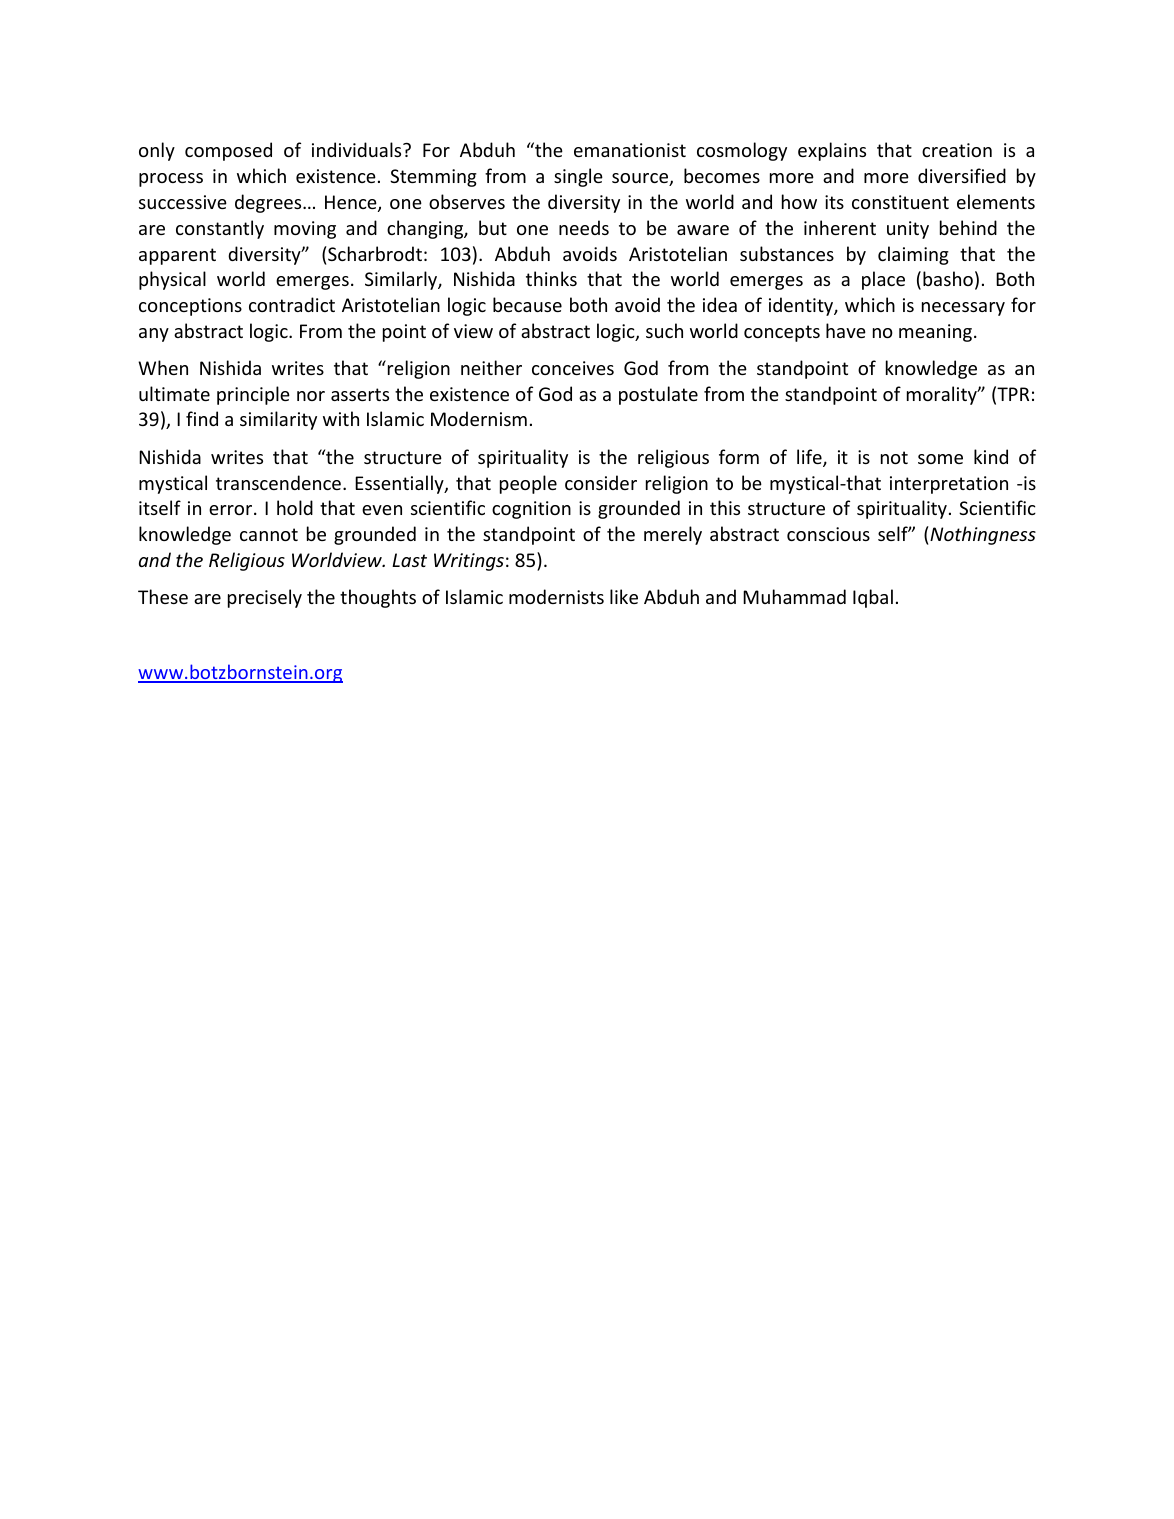 Image resolution: width=1174 pixels, height=1519 pixels. I want to click on composed, so click(228, 151).
